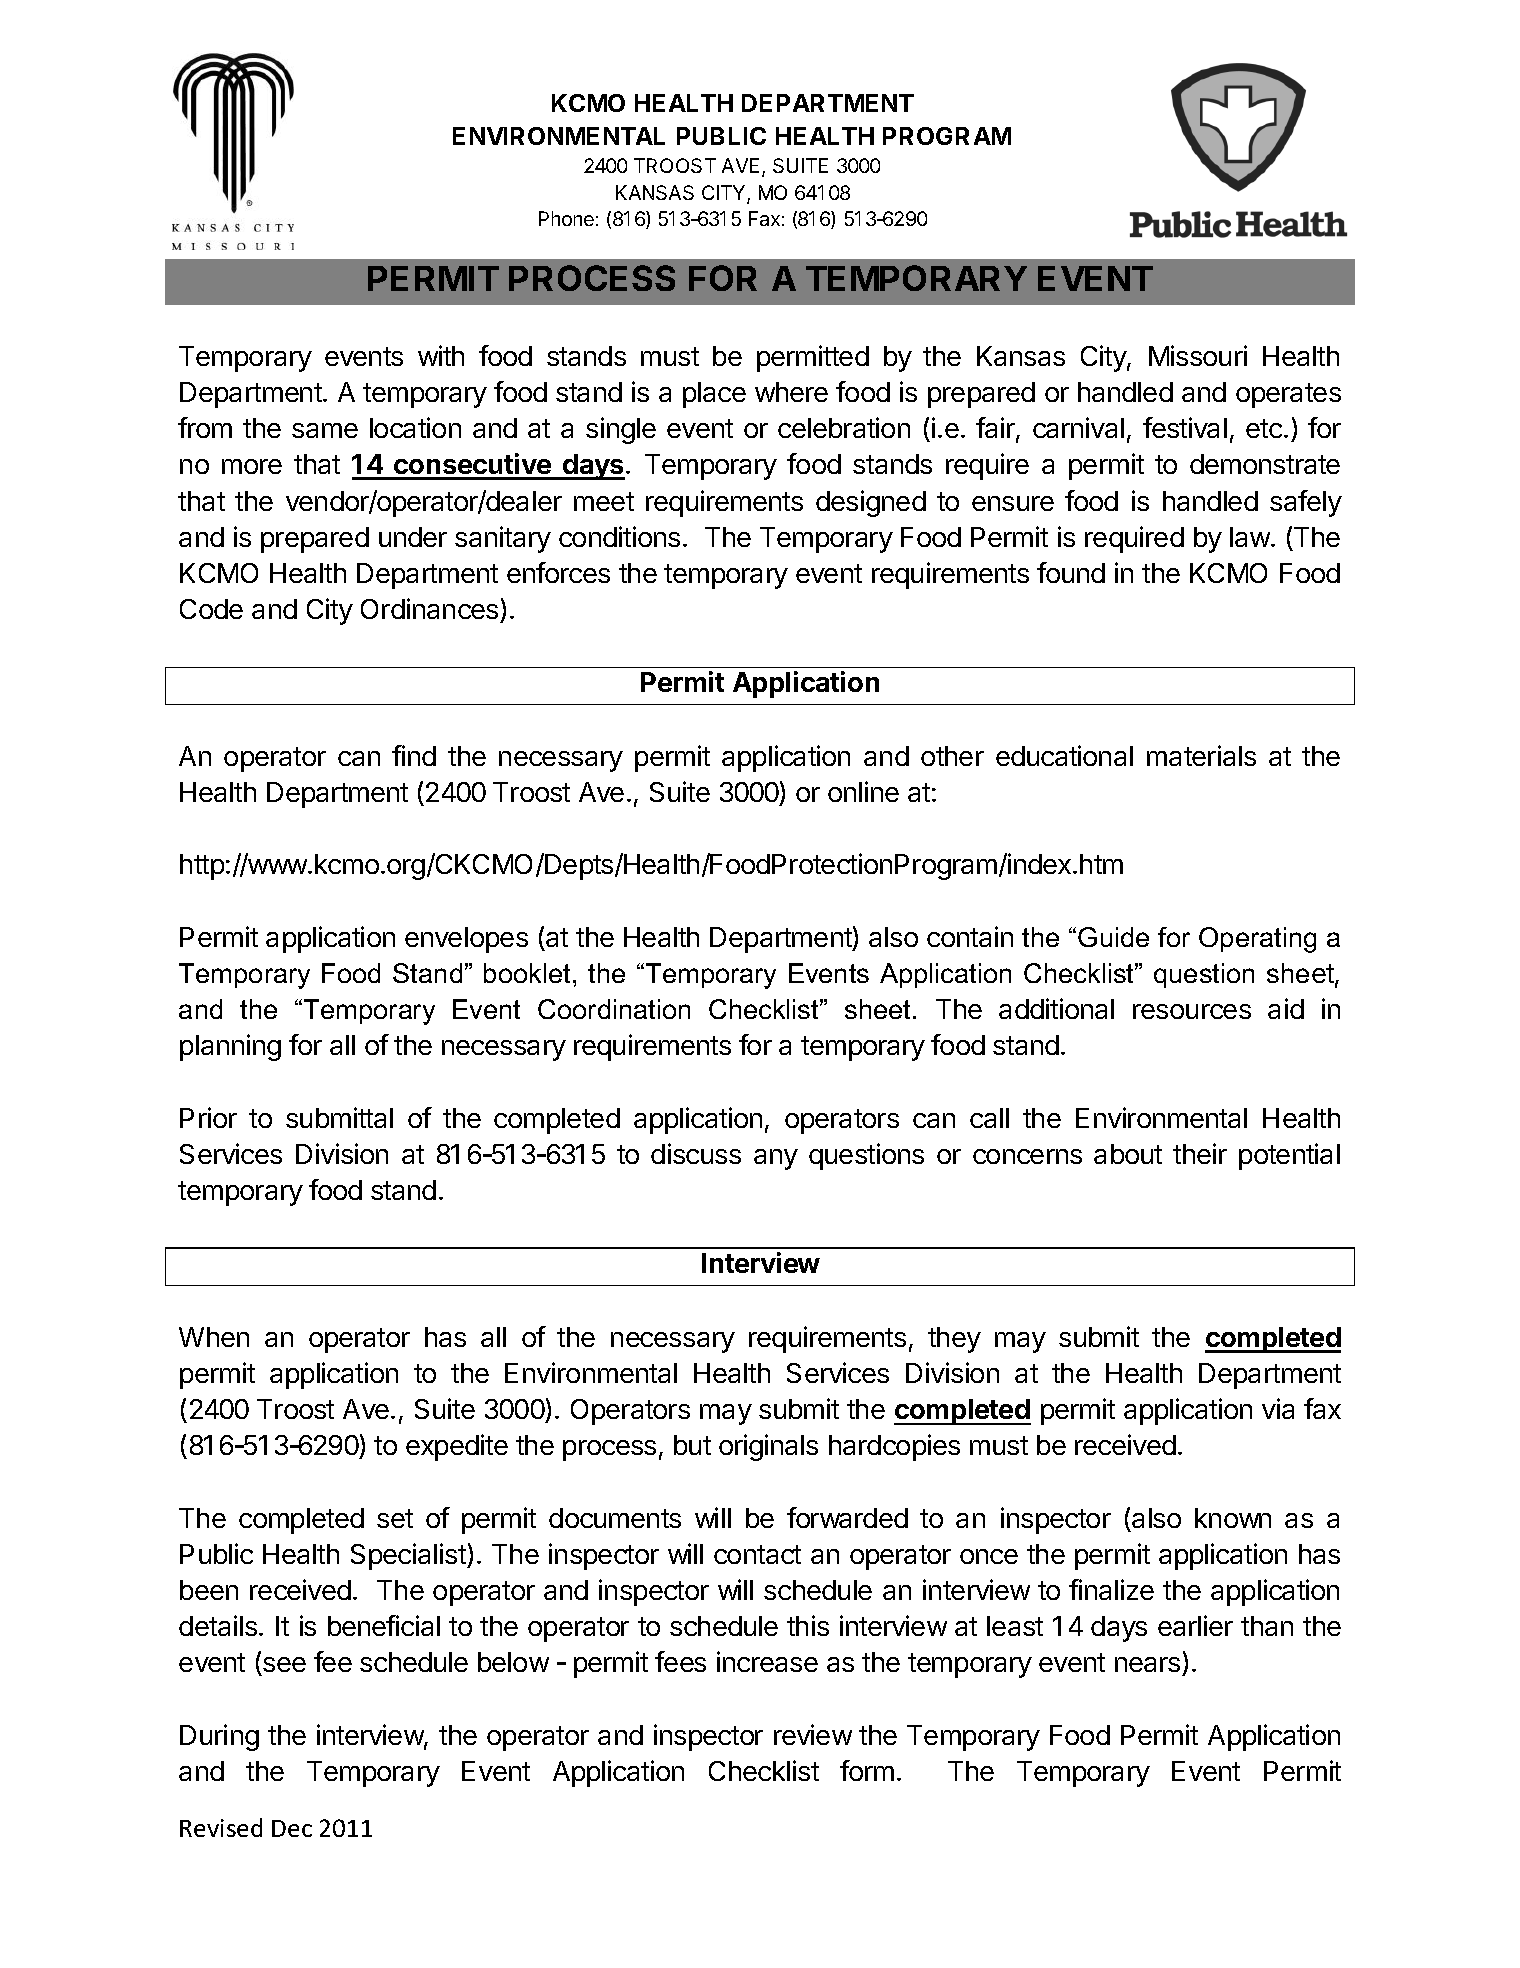 This image has width=1520, height=1968. Describe the element at coordinates (441, 355) in the image. I see `with` at that location.
